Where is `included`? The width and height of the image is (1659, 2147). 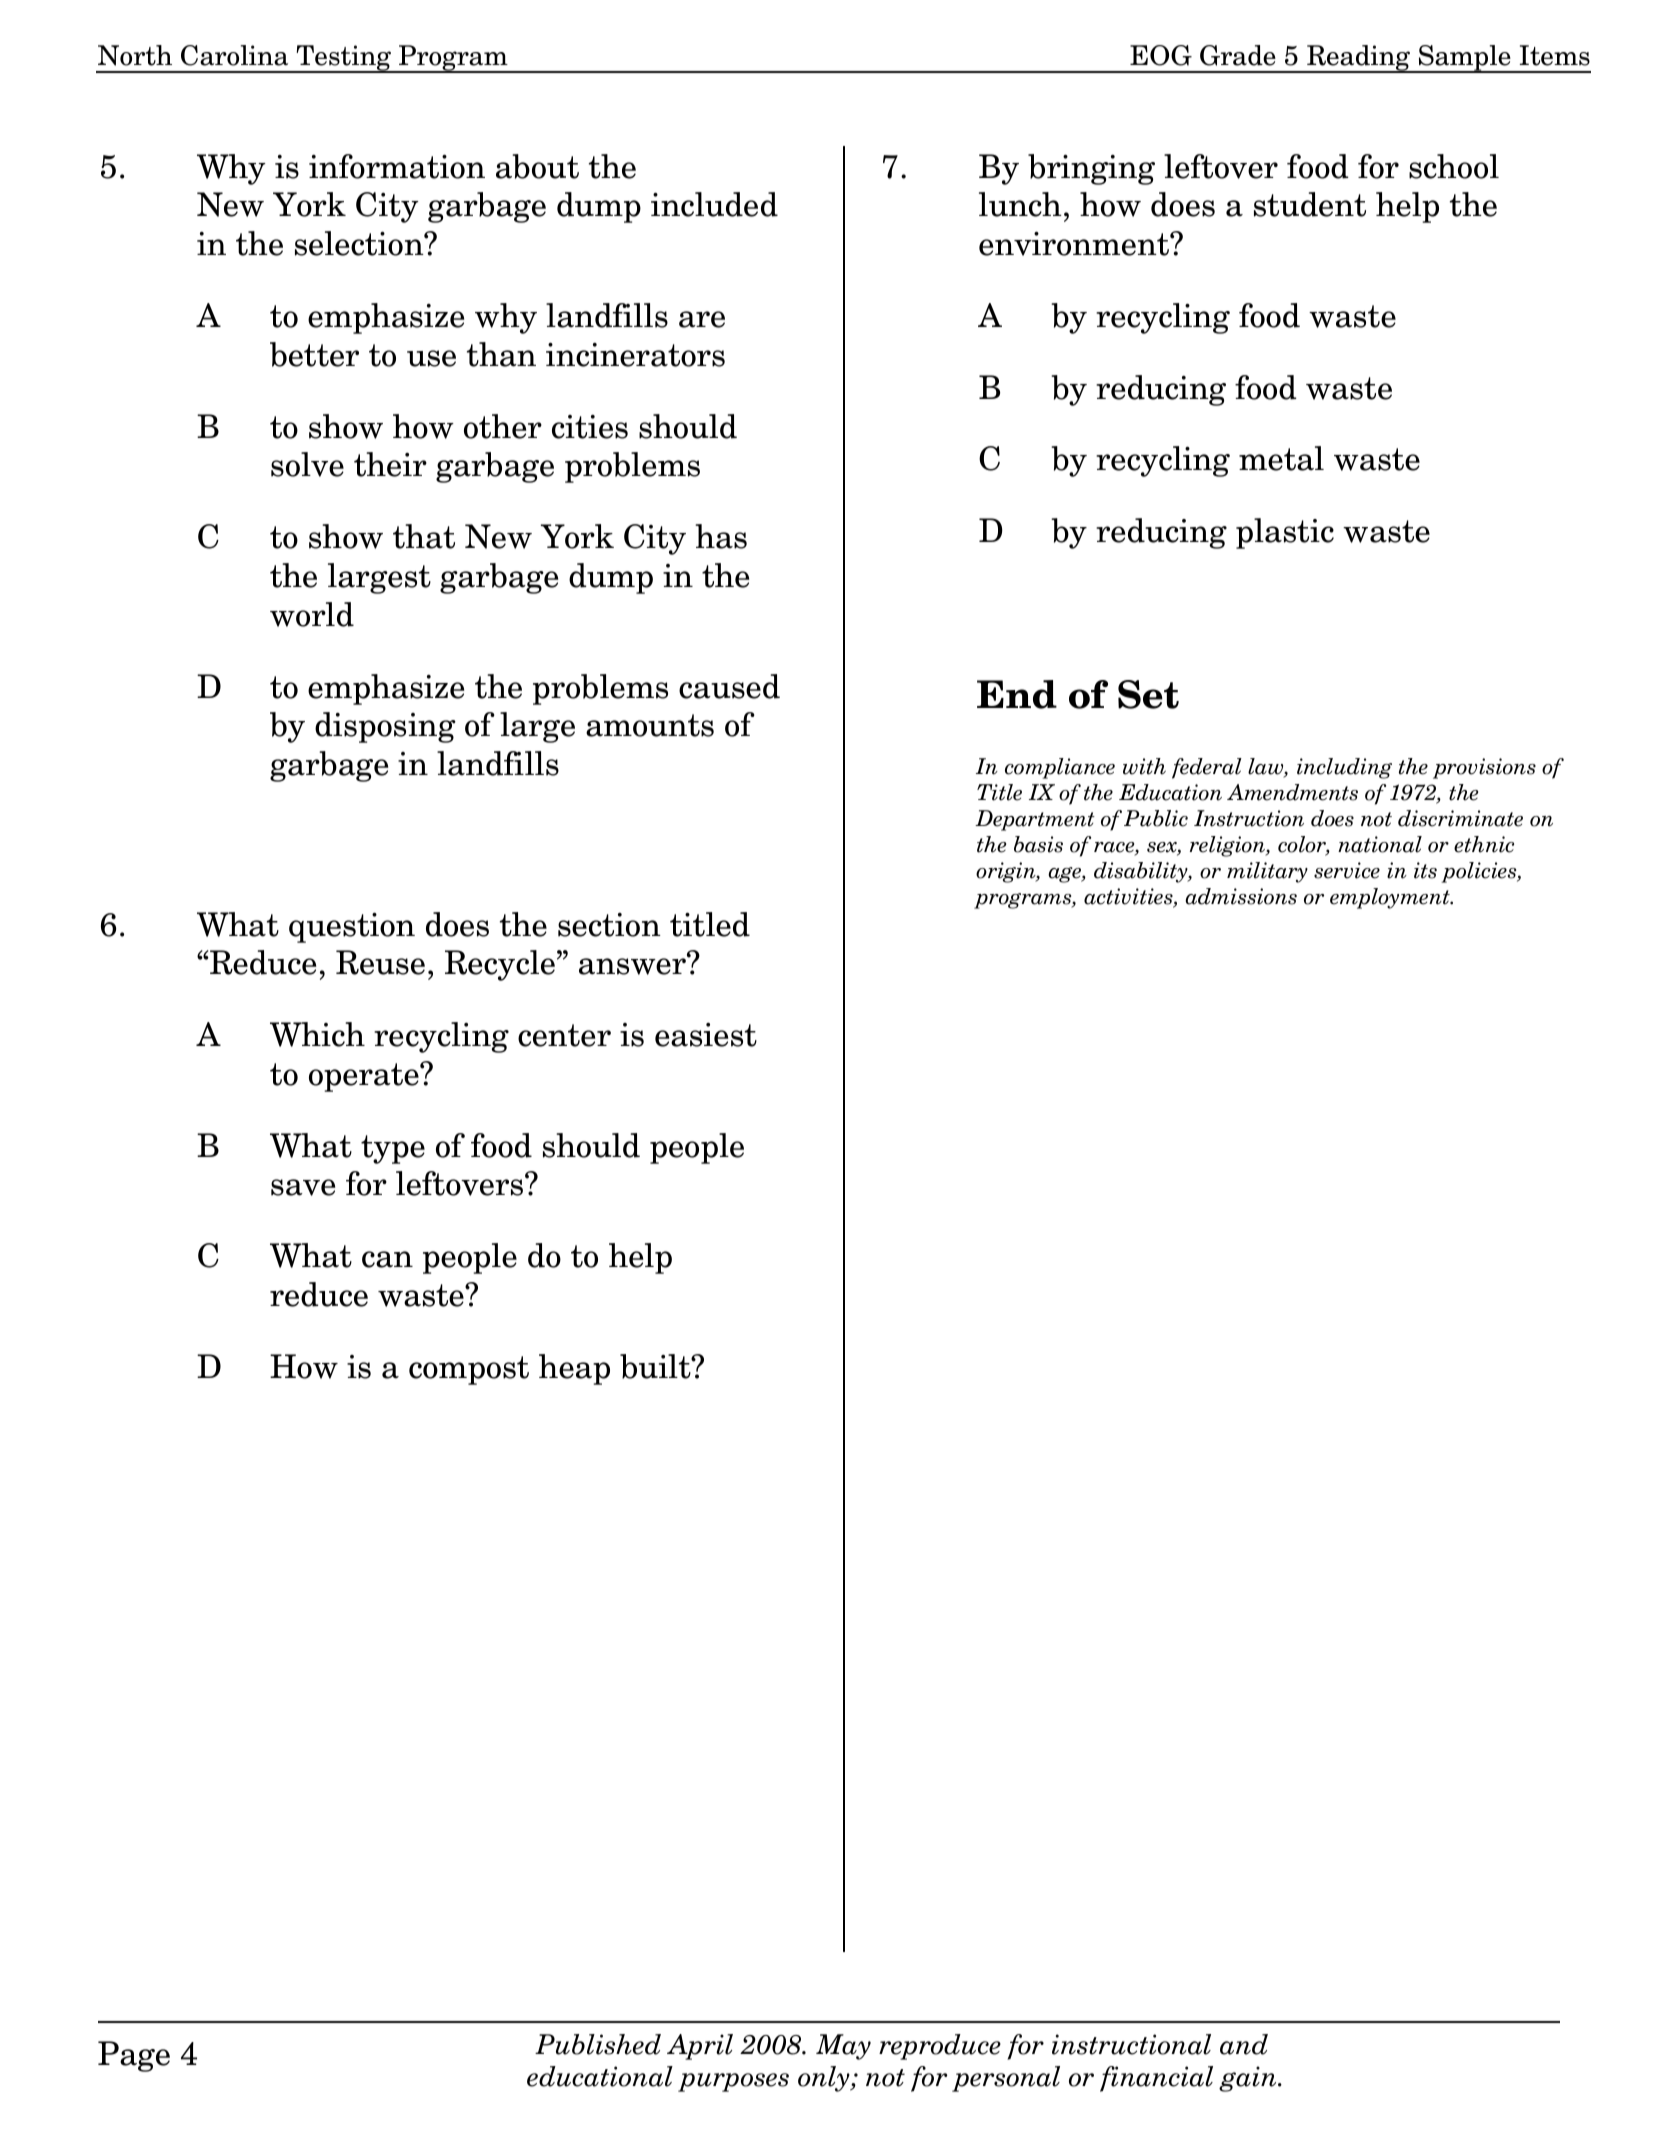 included is located at coordinates (714, 204).
